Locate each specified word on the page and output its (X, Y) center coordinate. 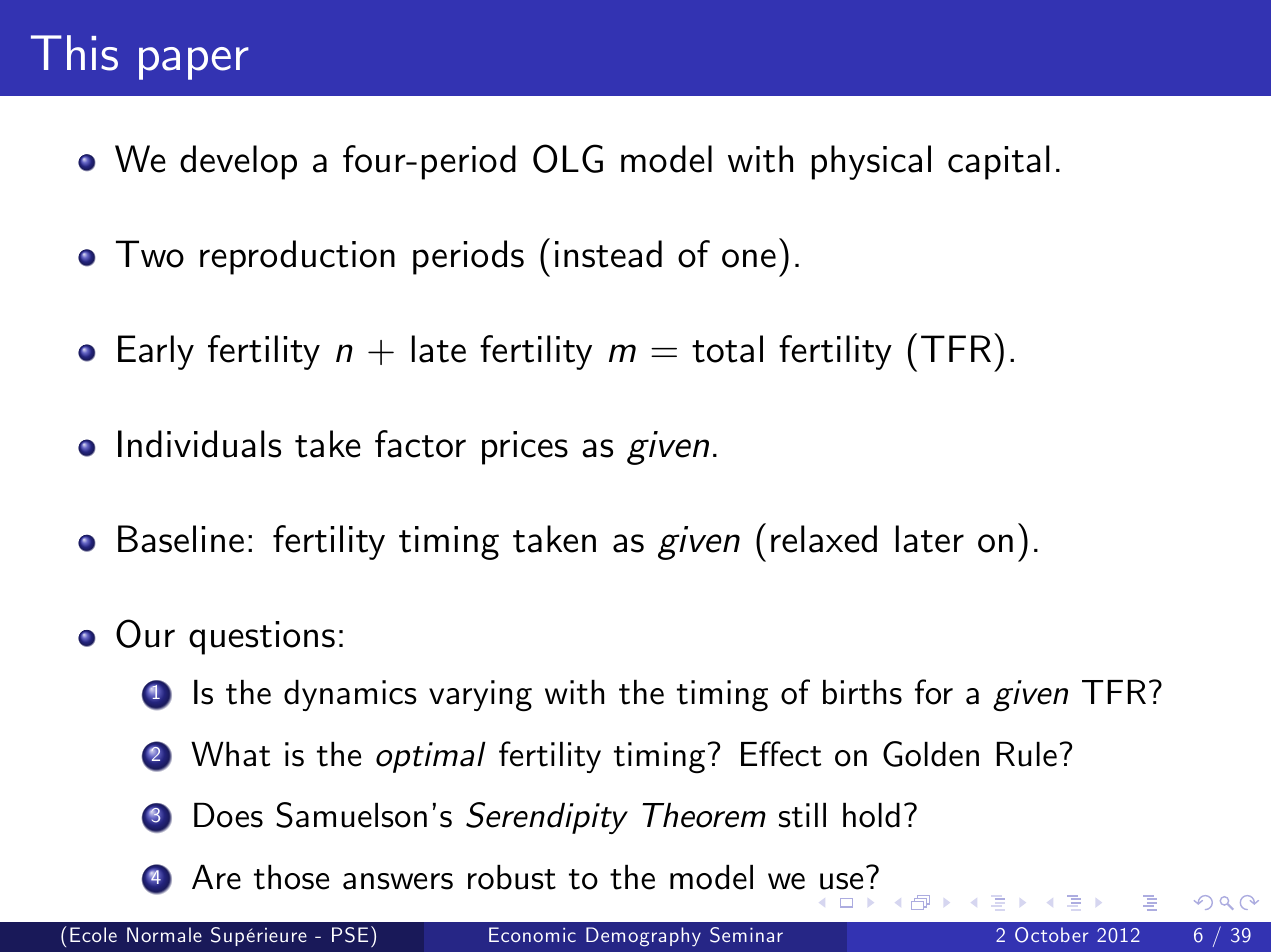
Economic (532, 934)
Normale (164, 934)
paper (194, 63)
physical (871, 162)
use (841, 881)
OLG (568, 158)
